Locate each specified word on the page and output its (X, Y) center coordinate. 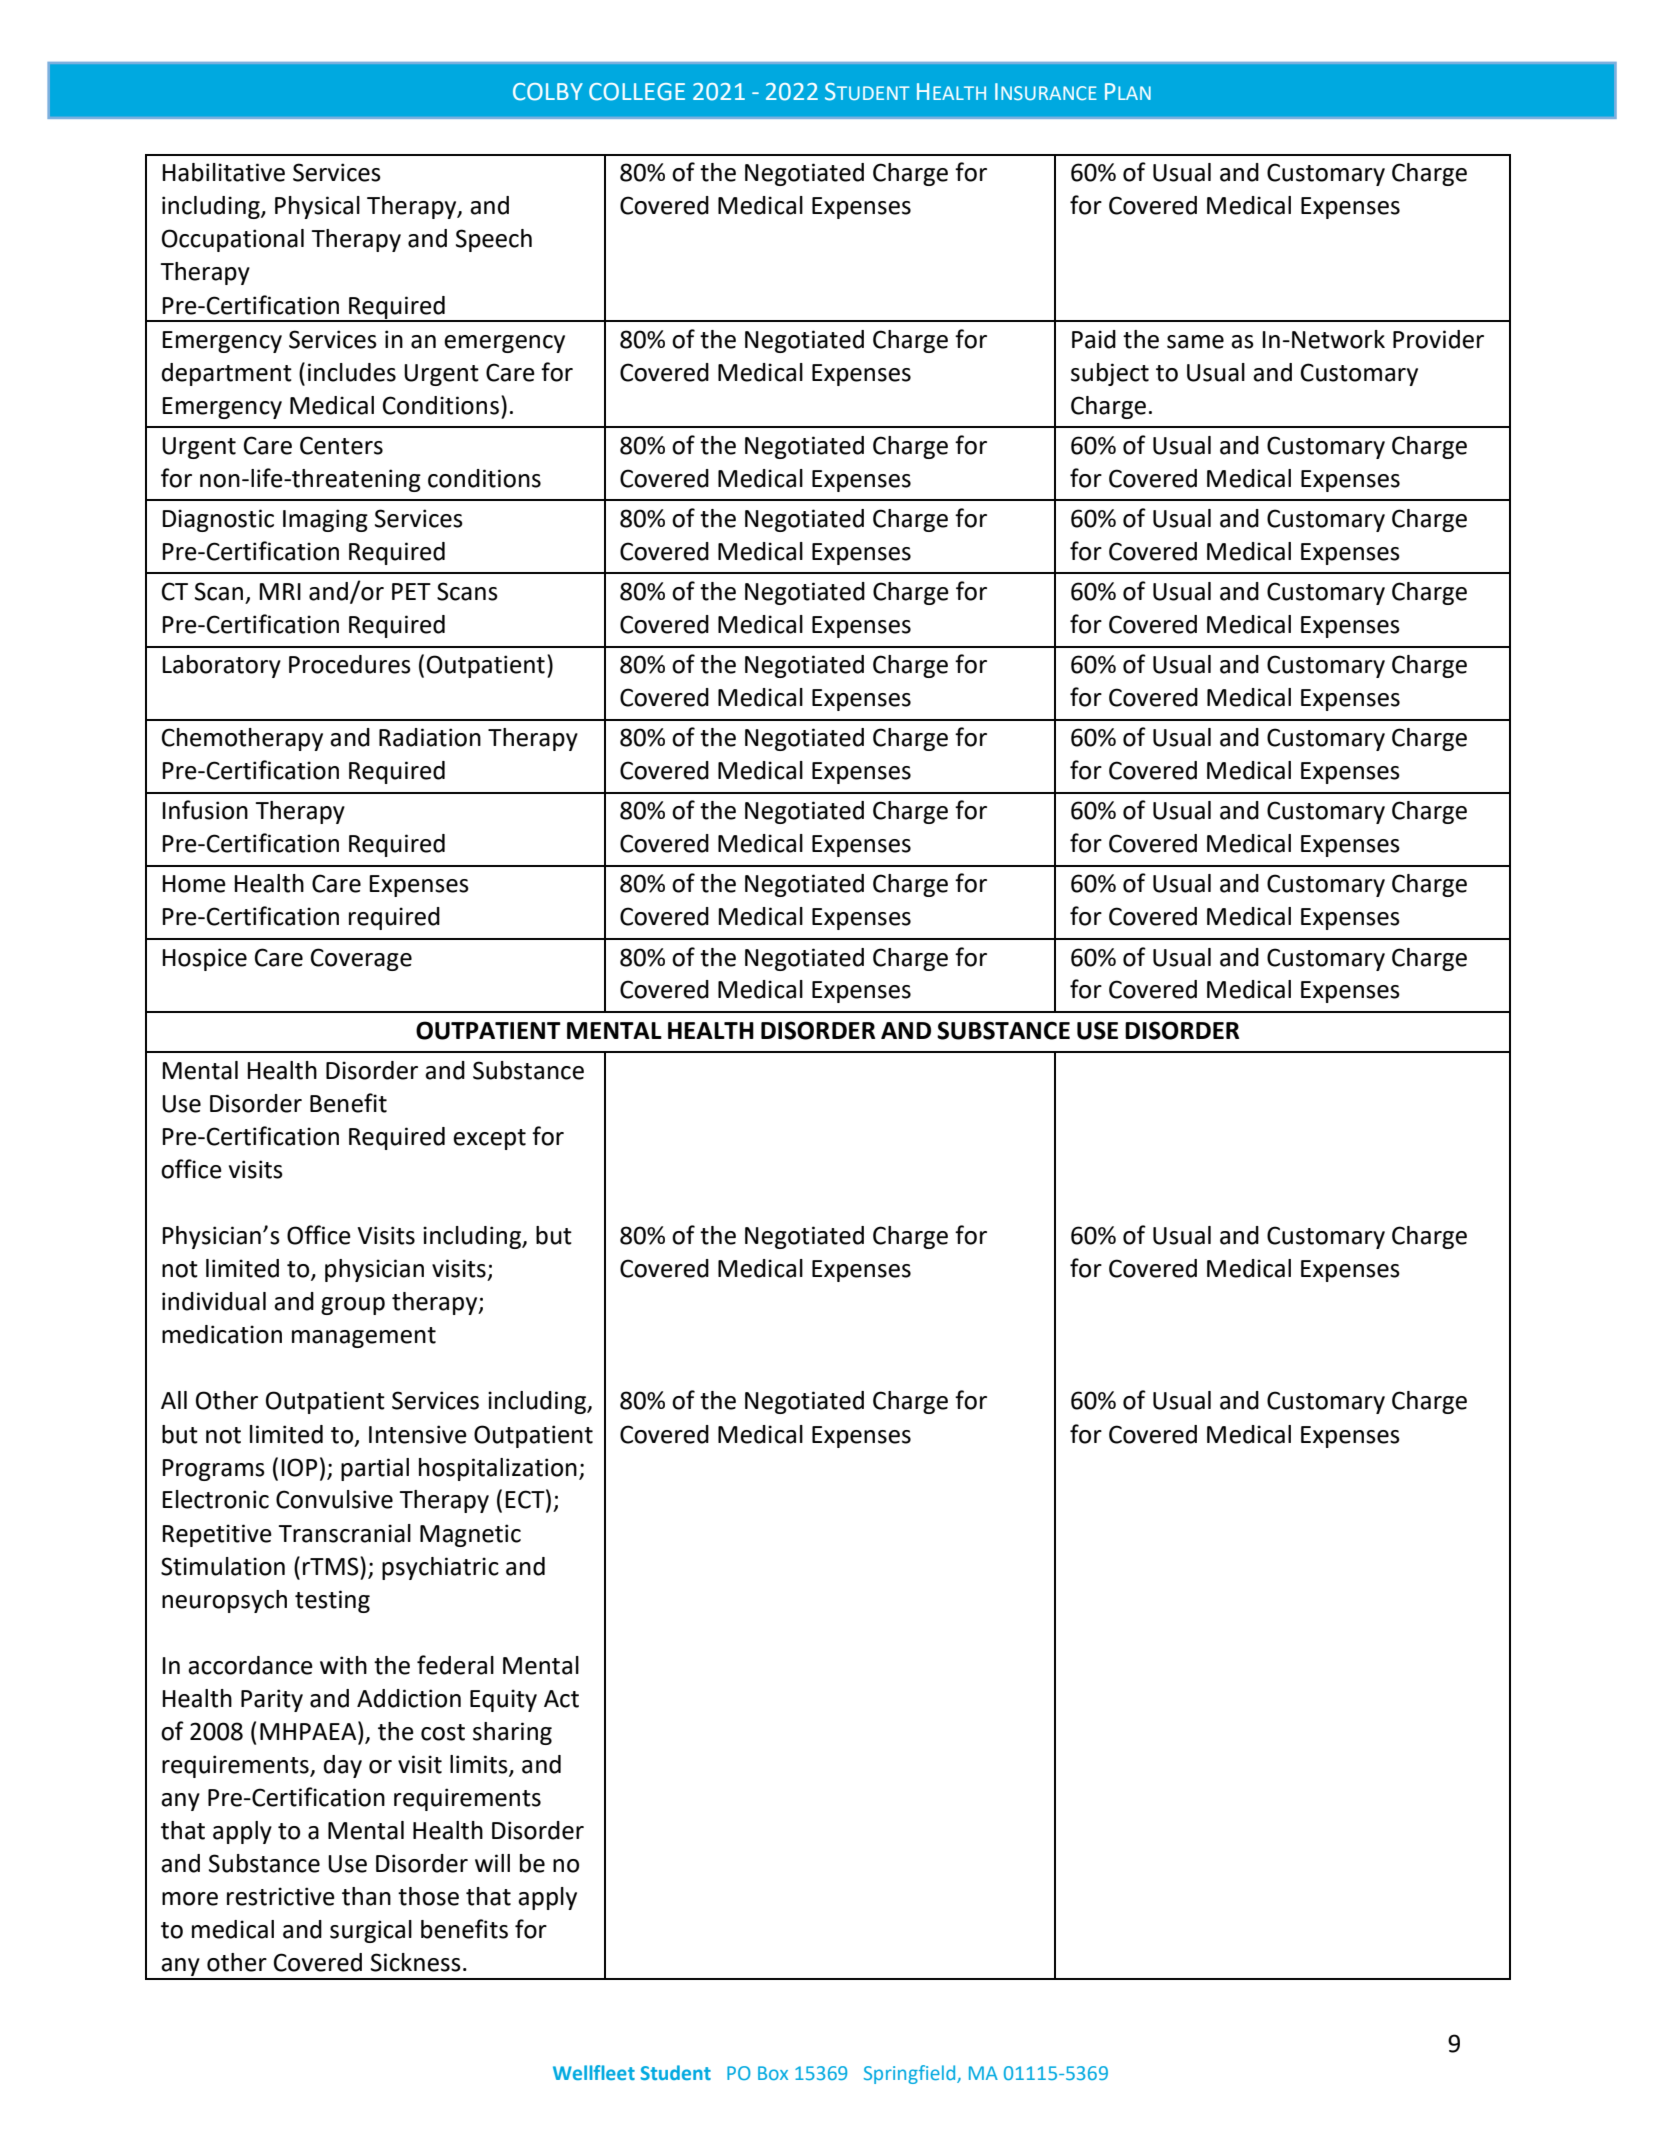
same (1195, 342)
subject (1110, 374)
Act (561, 1699)
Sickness (416, 1962)
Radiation (430, 737)
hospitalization (498, 1469)
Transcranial (344, 1533)
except (489, 1139)
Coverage (361, 959)
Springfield (911, 2074)
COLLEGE (637, 92)
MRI (280, 591)
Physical (317, 207)
